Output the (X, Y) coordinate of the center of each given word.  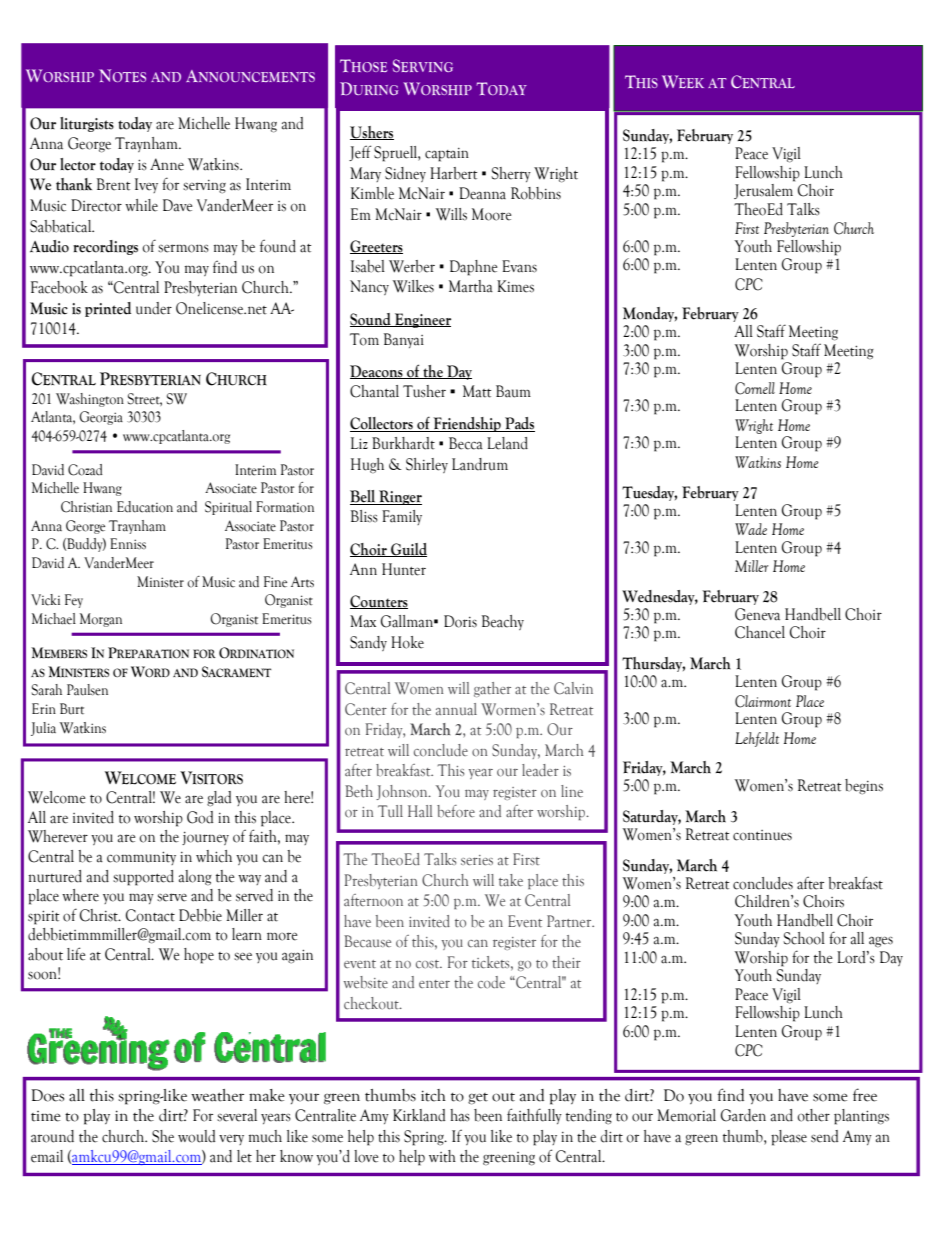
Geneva (757, 614)
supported (143, 878)
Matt (477, 391)
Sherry (511, 174)
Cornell (755, 388)
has (460, 1115)
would (196, 1136)
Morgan (101, 620)
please (789, 1138)
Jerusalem (764, 190)
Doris (460, 621)
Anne (167, 164)
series (477, 860)
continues (762, 835)
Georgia (101, 418)
